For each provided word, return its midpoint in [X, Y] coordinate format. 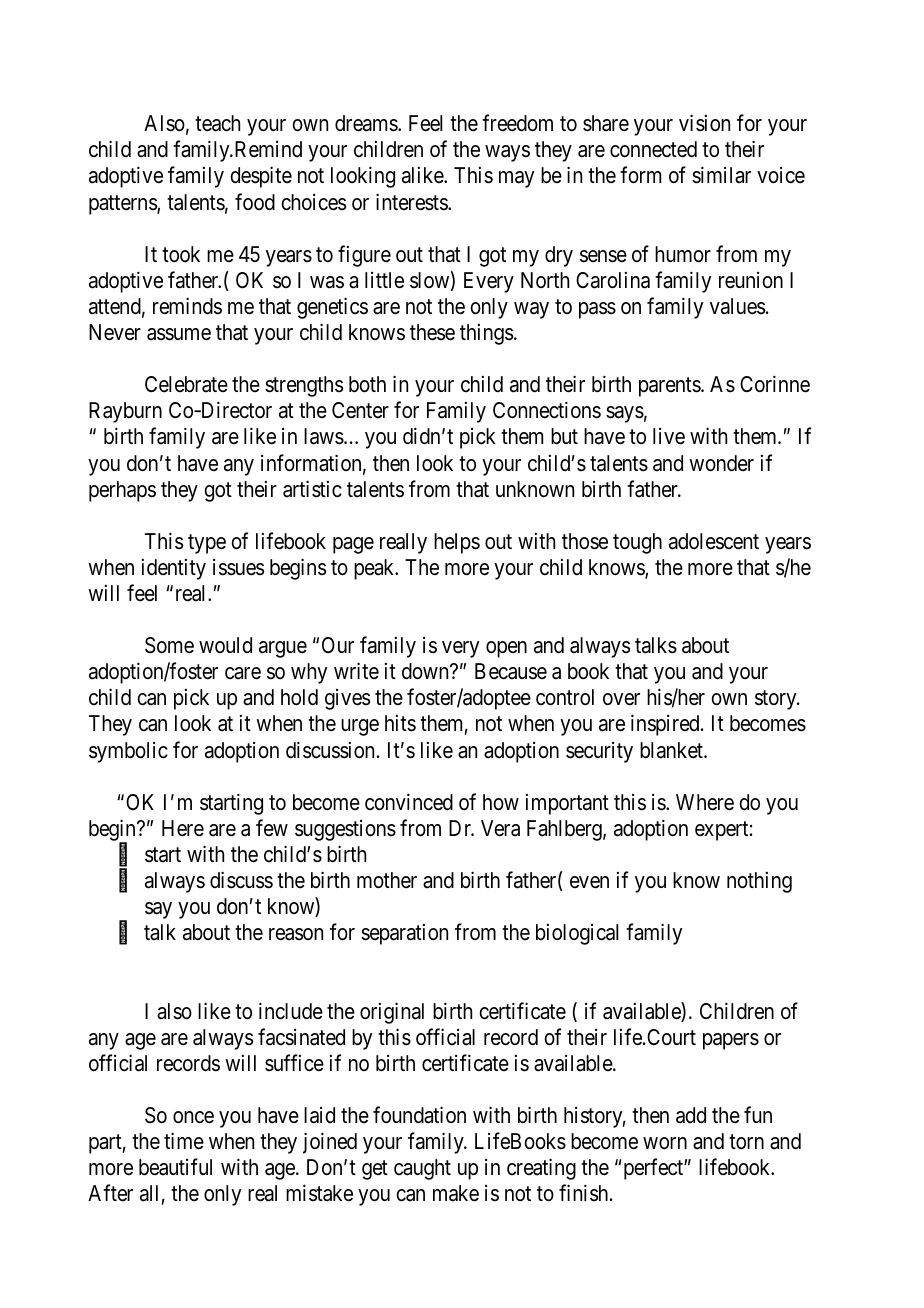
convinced [409, 802]
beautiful [175, 1167]
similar [721, 175]
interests [412, 202]
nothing [759, 882]
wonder [721, 463]
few [272, 827]
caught [422, 1169]
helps [457, 543]
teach [217, 123]
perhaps [122, 491]
